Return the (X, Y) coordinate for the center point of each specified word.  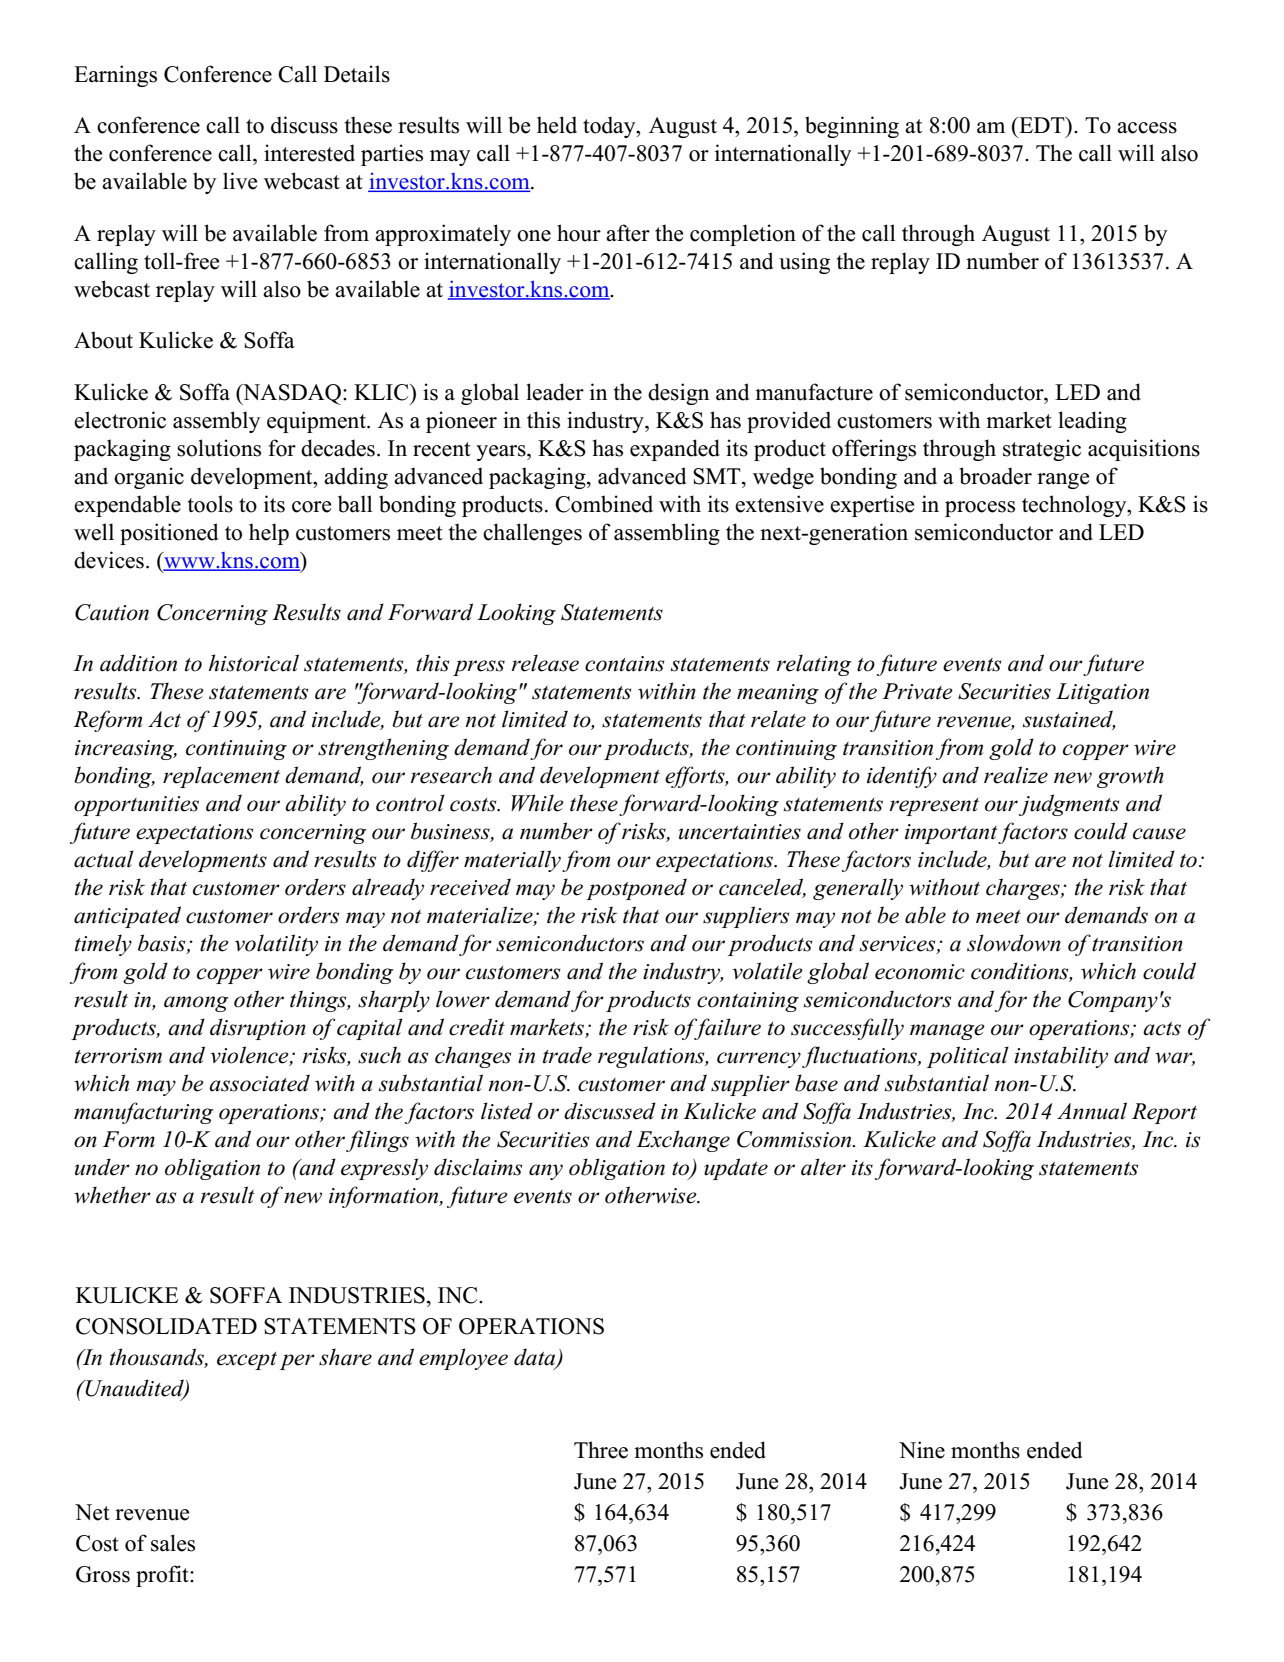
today (610, 127)
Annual (1092, 1111)
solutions (219, 448)
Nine (922, 1450)
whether (112, 1195)
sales (173, 1543)
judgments (1069, 805)
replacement (221, 777)
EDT (1042, 125)
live (240, 181)
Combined (604, 504)
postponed (636, 889)
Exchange (683, 1141)
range (1063, 481)
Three (601, 1450)
